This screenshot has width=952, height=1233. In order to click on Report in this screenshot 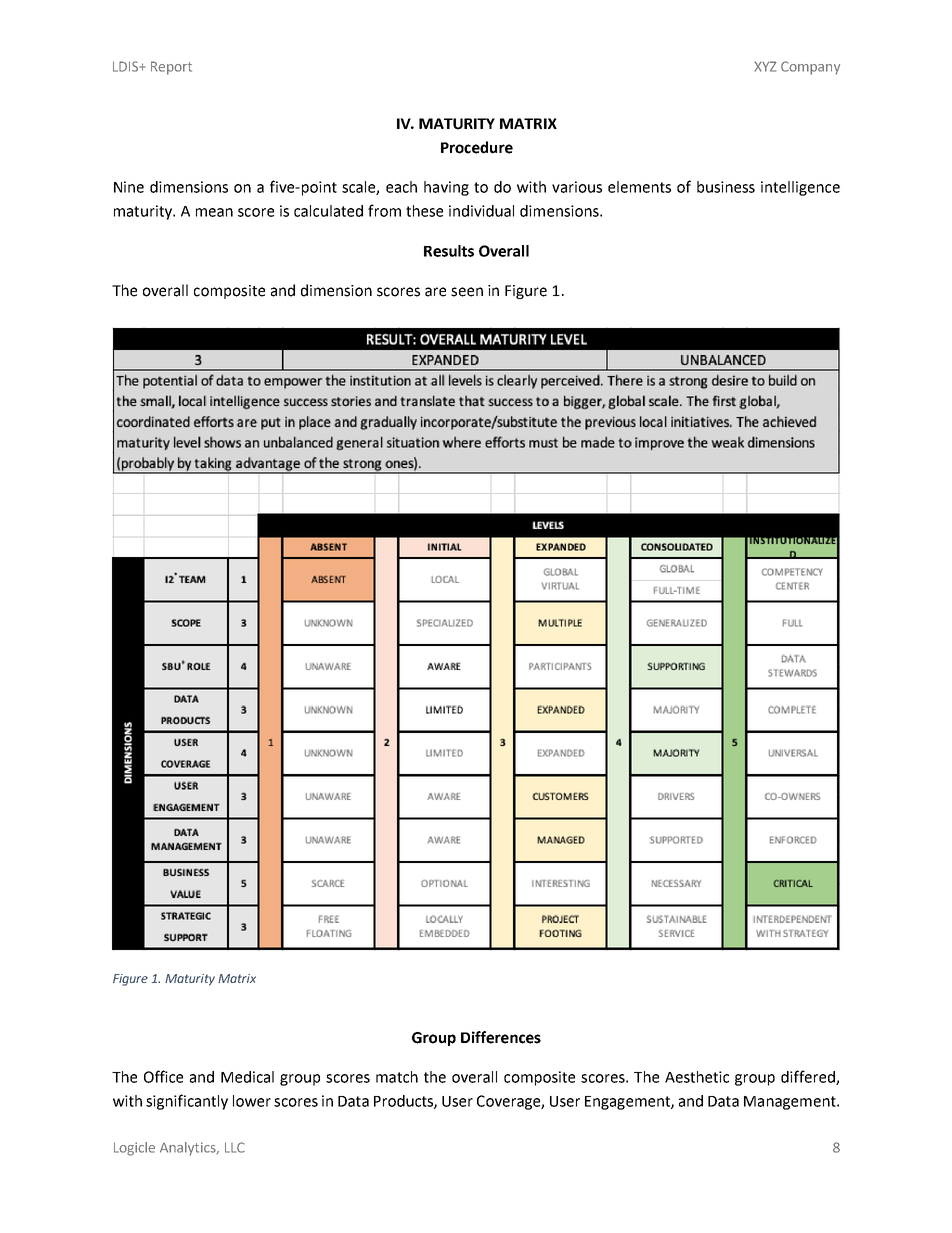, I will do `click(171, 68)`.
